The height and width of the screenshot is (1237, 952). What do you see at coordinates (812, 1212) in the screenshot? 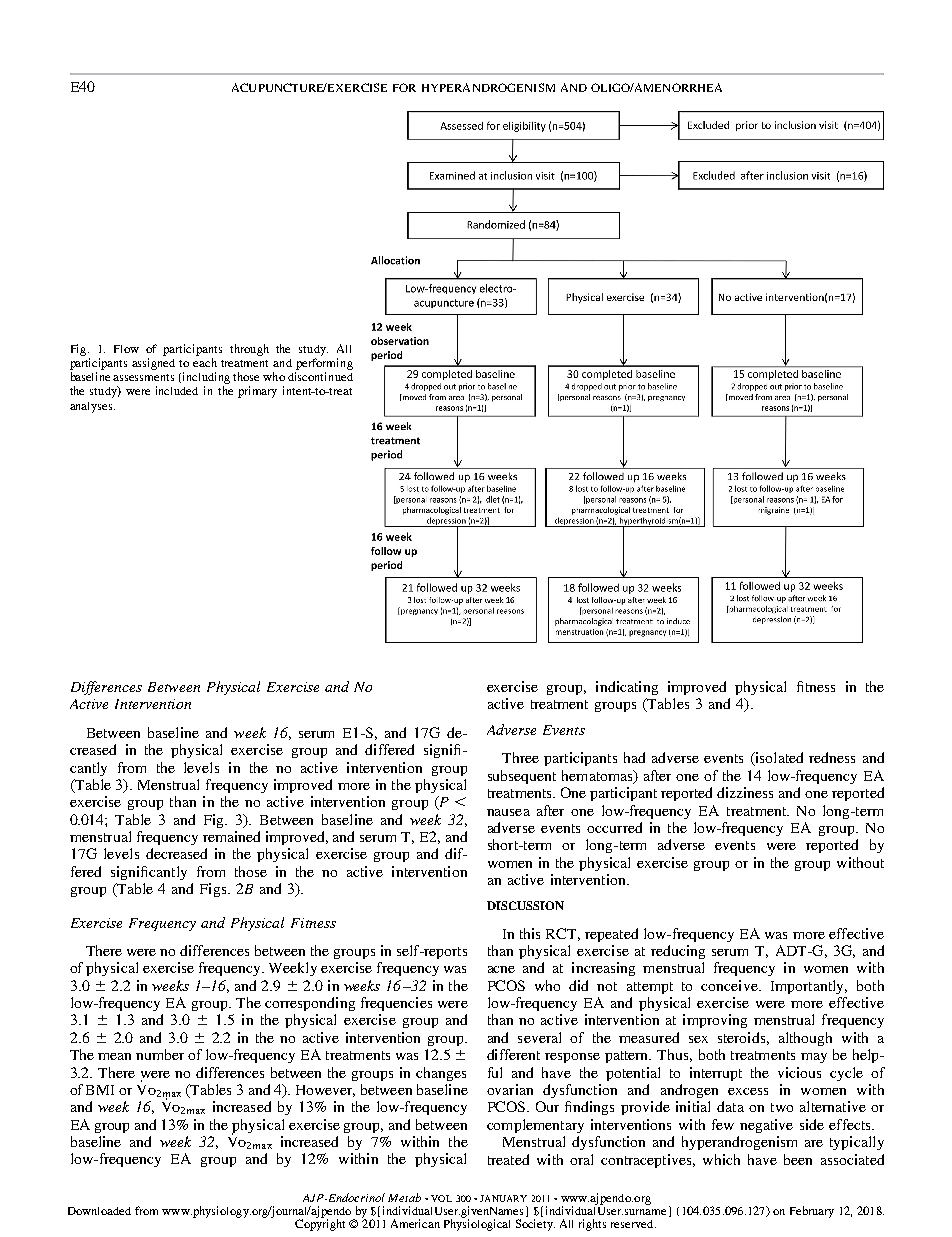
I see `February` at bounding box center [812, 1212].
